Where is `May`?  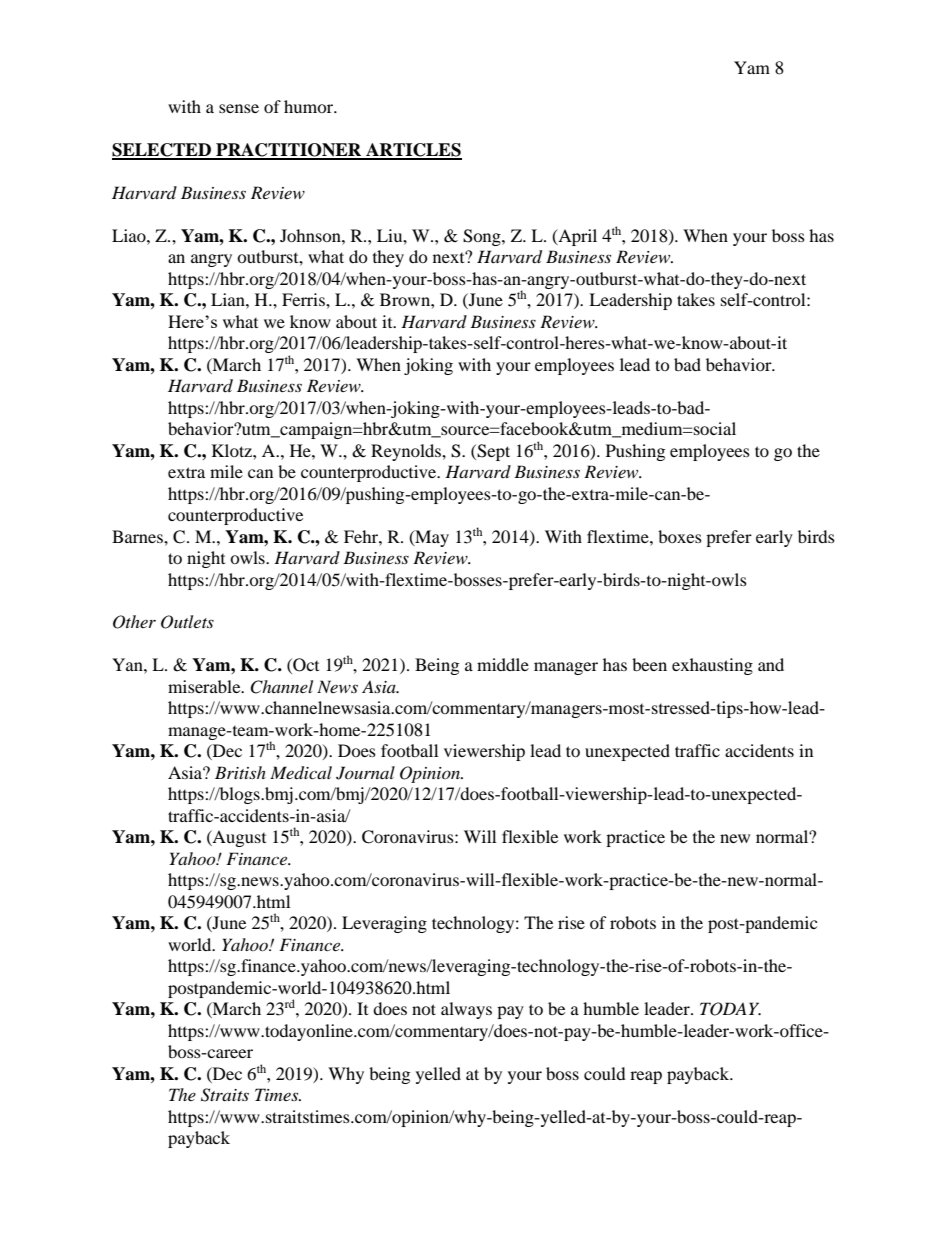
May is located at coordinates (431, 538).
